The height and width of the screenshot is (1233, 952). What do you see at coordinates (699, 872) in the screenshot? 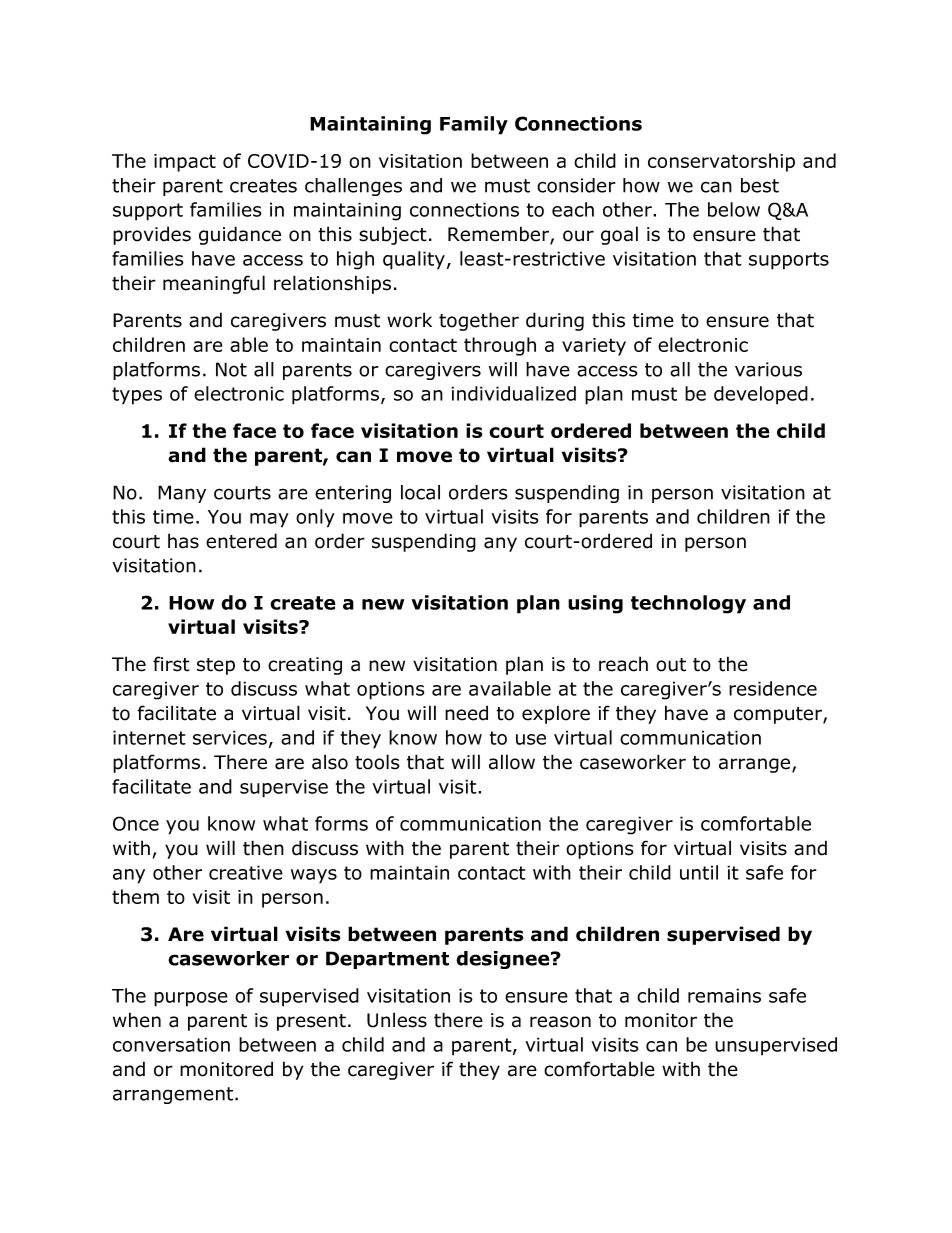
I see `until` at bounding box center [699, 872].
